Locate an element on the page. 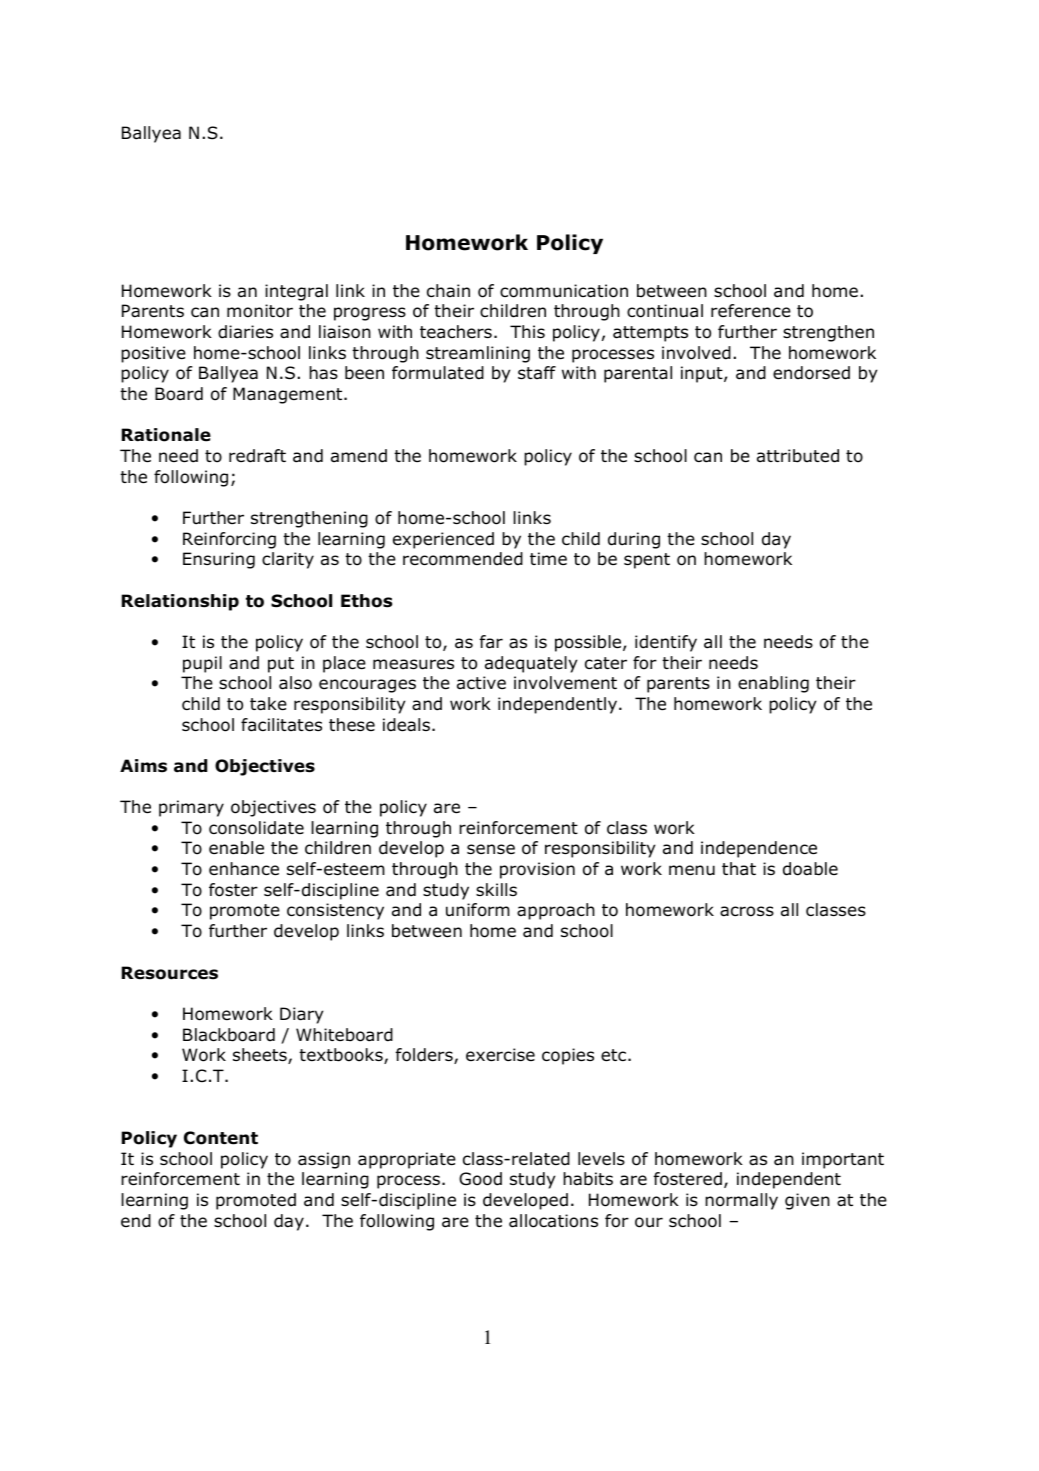  diaries is located at coordinates (245, 332).
